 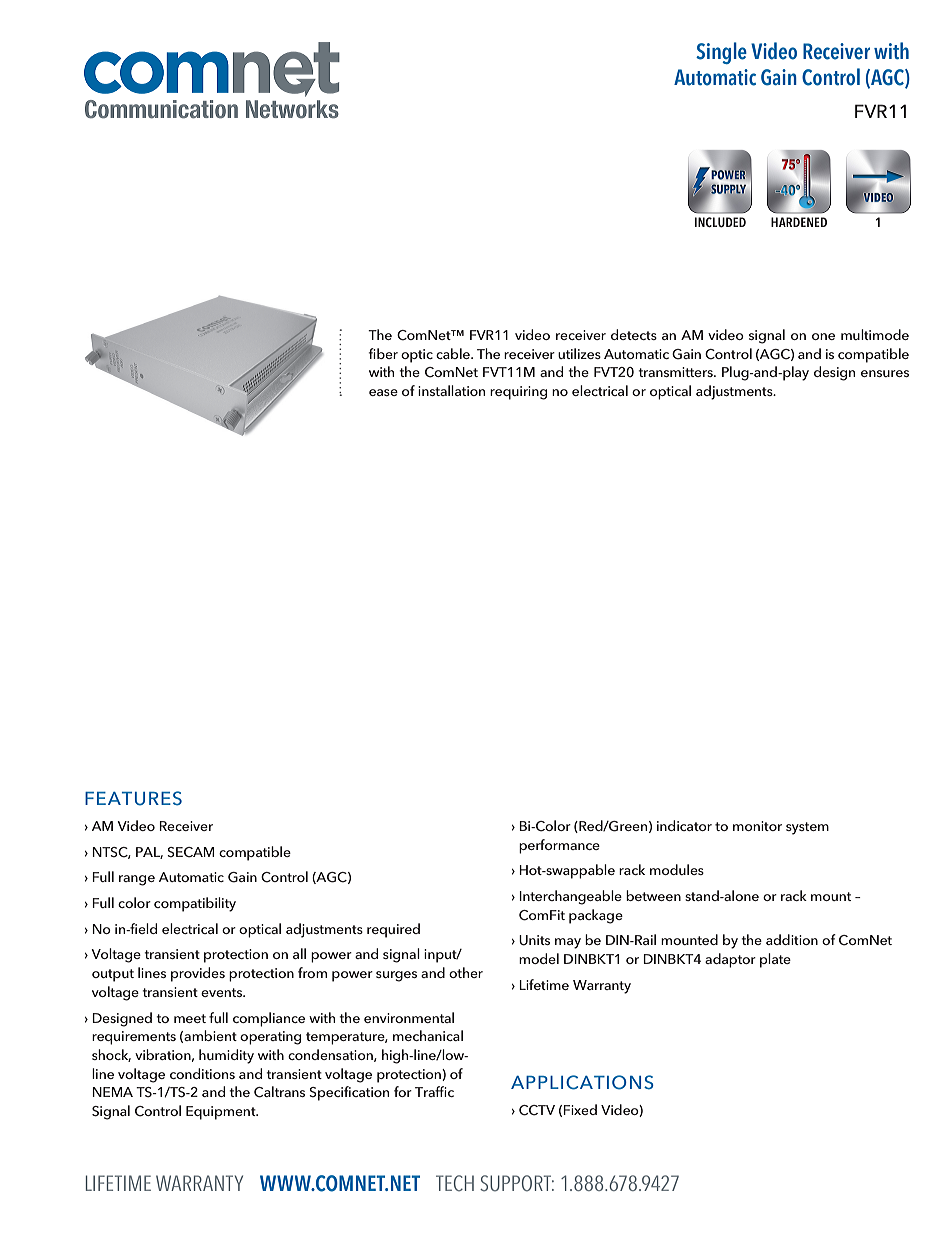 What do you see at coordinates (133, 798) in the screenshot?
I see `FEATURES` at bounding box center [133, 798].
